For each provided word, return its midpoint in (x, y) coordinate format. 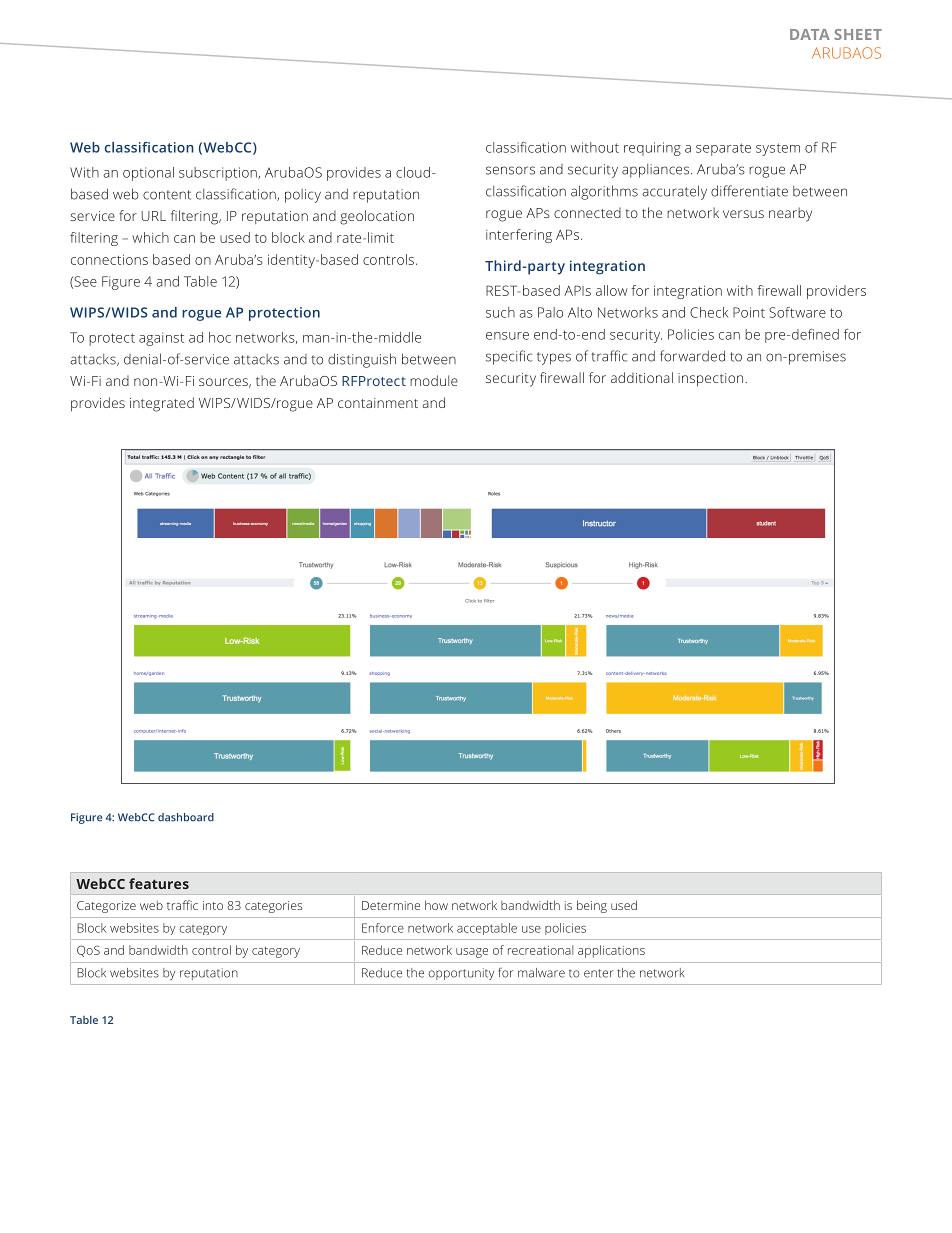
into (213, 905)
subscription (219, 174)
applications (611, 951)
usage (472, 953)
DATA (810, 34)
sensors (510, 170)
